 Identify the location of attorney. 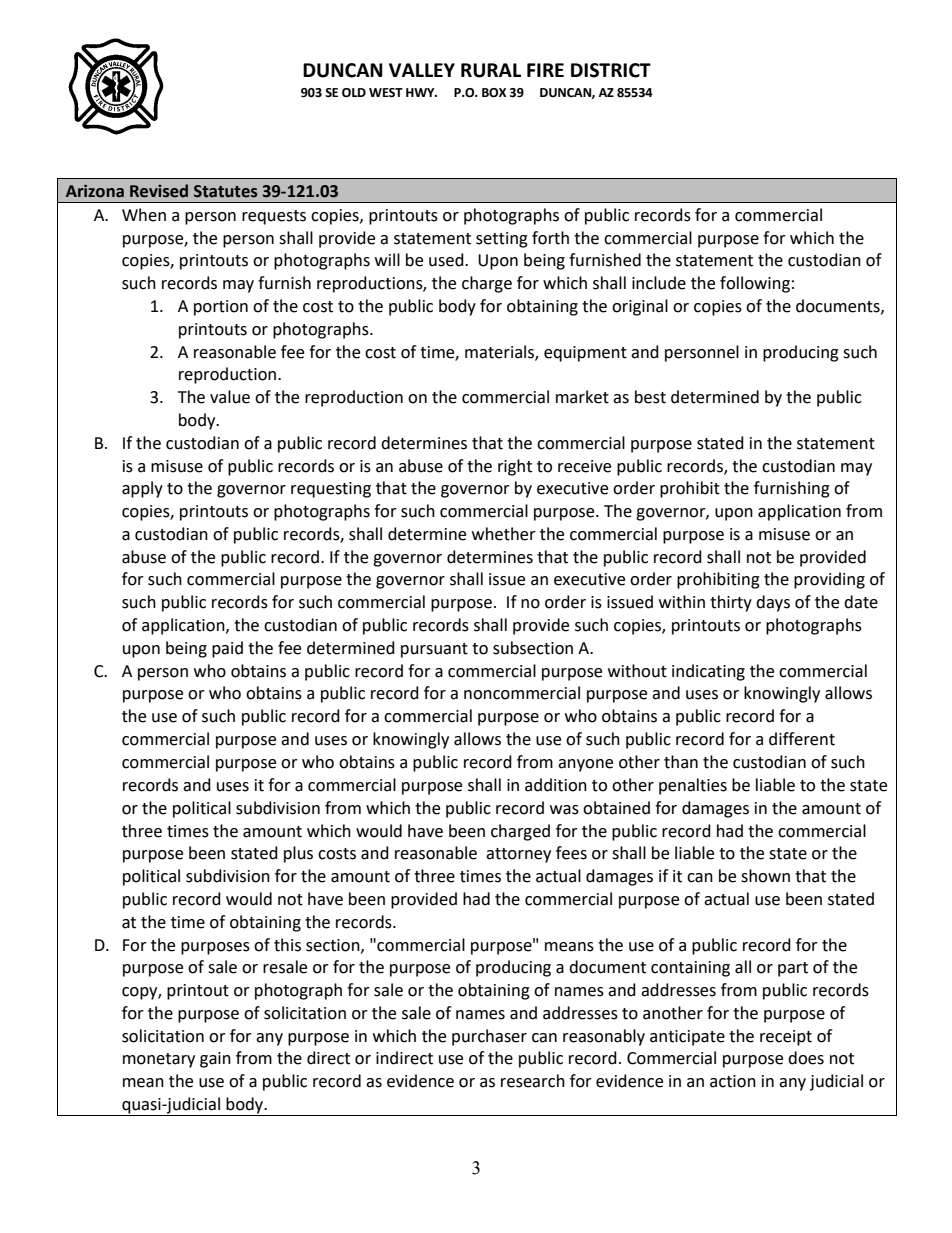
(518, 855).
